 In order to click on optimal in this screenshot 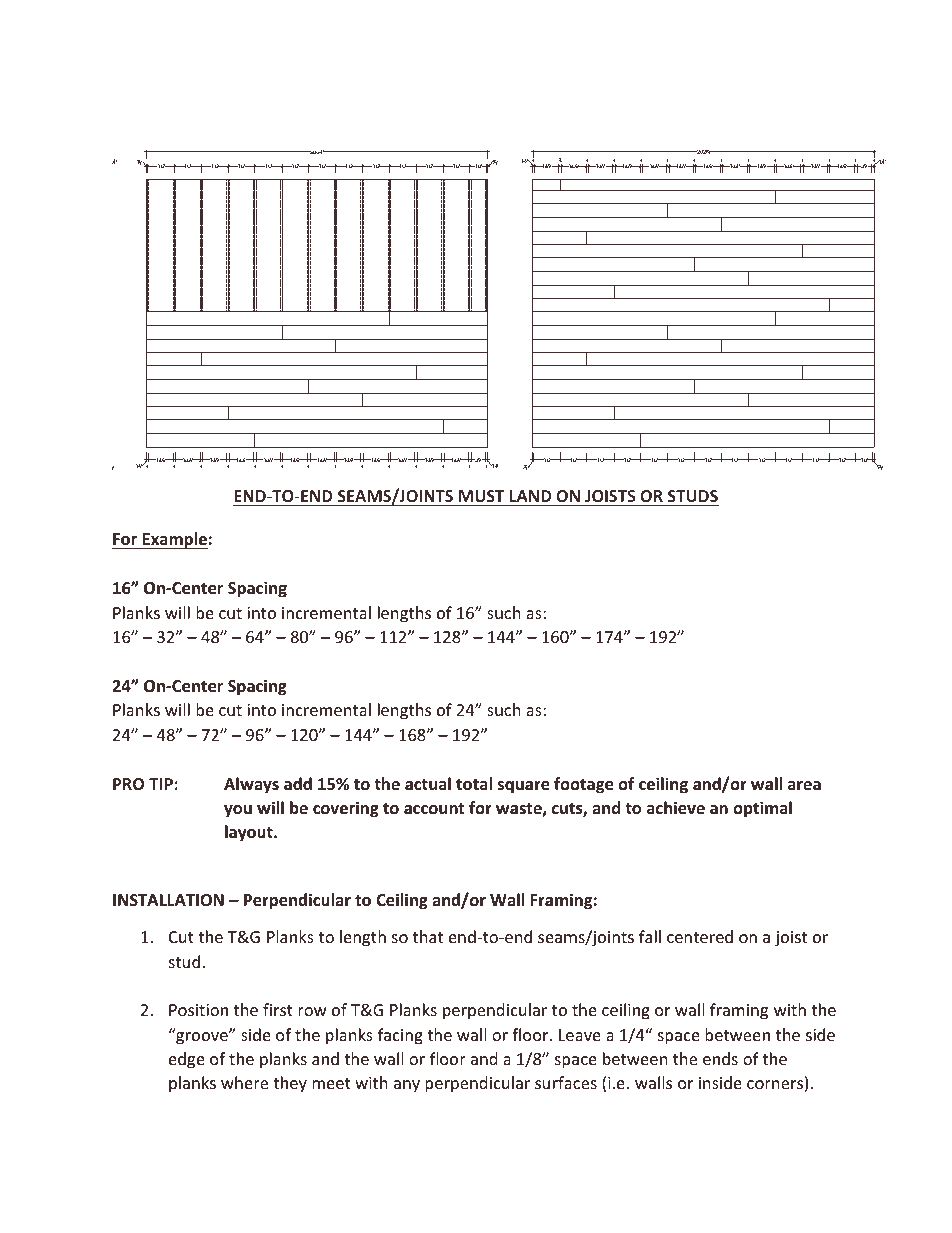, I will do `click(762, 809)`.
